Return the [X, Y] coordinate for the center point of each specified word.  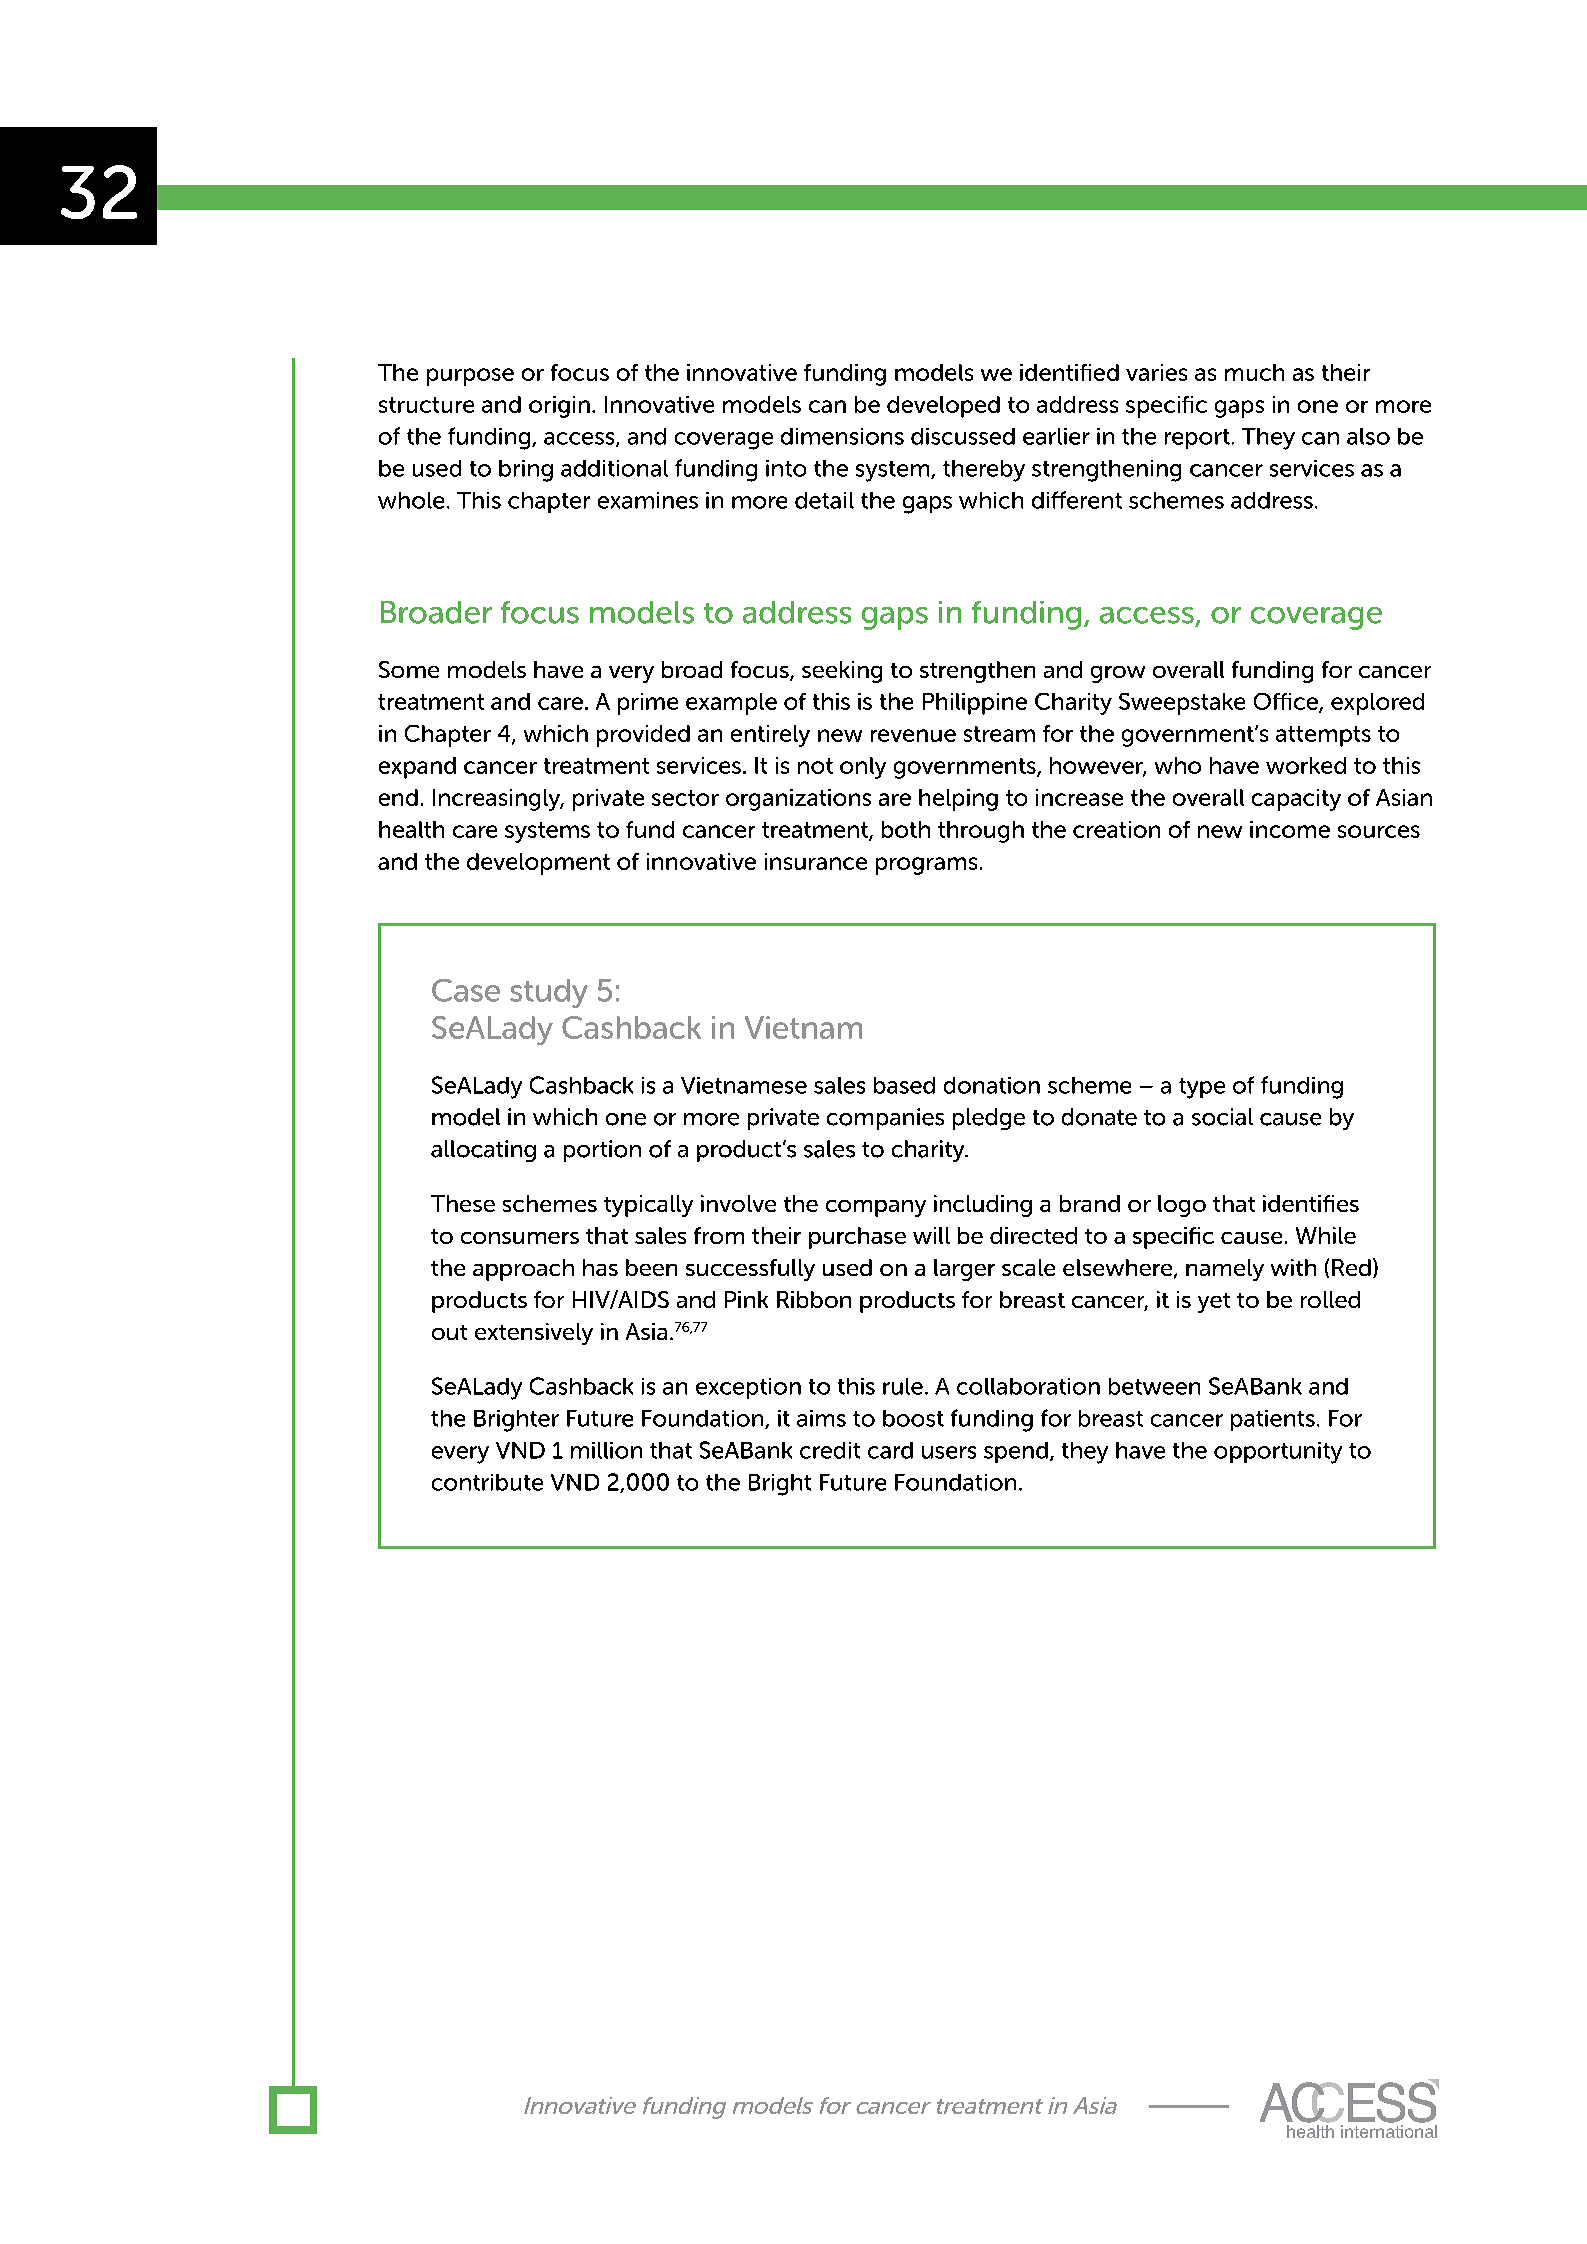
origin [559, 407]
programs [926, 866]
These [463, 1203]
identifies [1311, 1203]
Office [1287, 703]
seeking [842, 672]
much [1254, 372]
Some [409, 669]
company [876, 1208]
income [1290, 829]
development [538, 864]
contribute [487, 1482]
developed [943, 407]
